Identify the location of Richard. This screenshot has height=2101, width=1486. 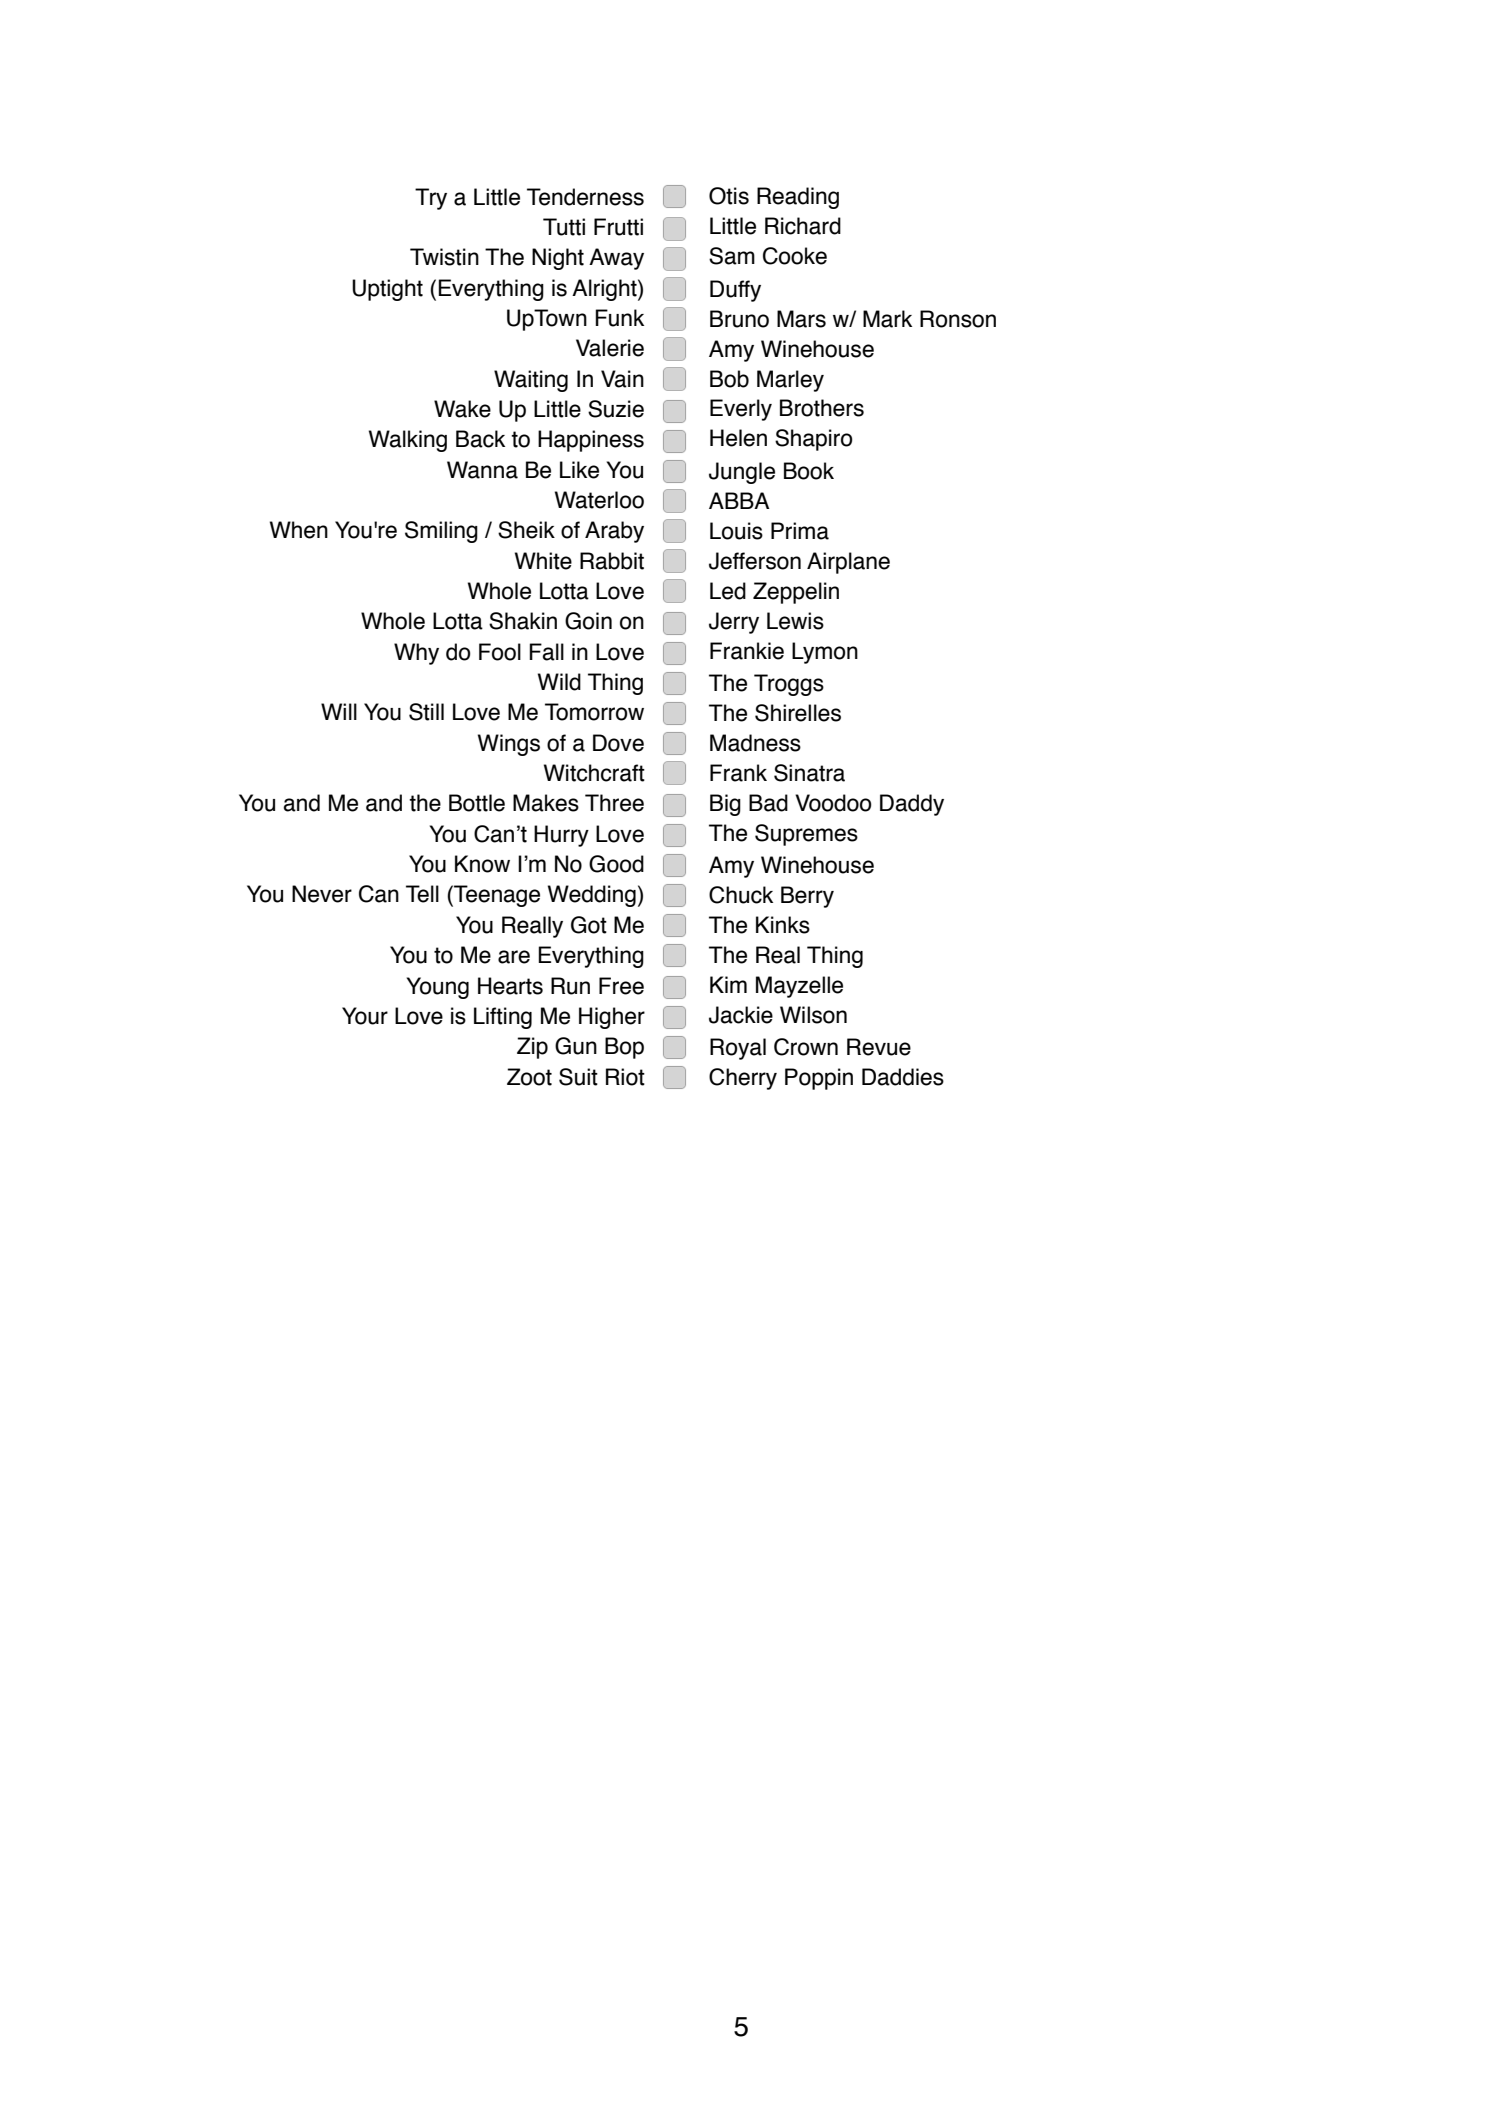
(803, 226).
